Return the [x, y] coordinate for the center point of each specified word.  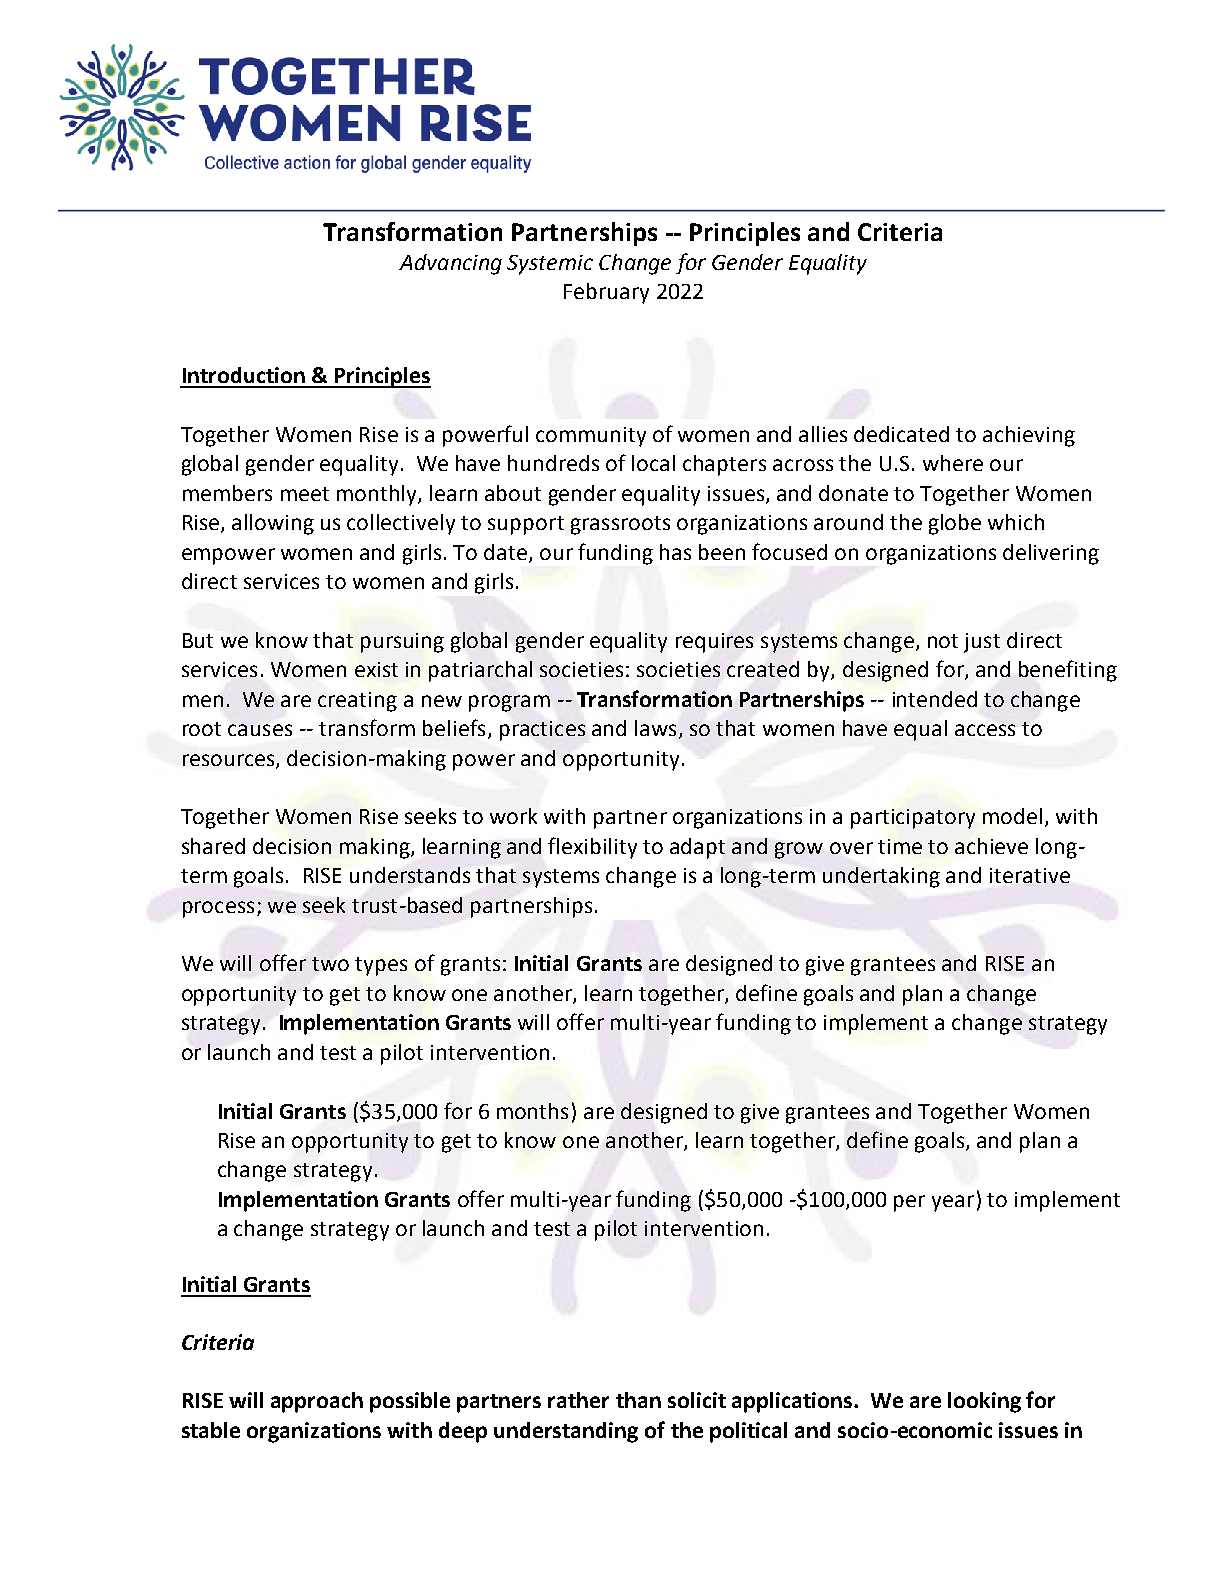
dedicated [901, 434]
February [606, 293]
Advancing [450, 264]
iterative [1030, 875]
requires [714, 643]
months [532, 1111]
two [330, 964]
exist [376, 669]
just [982, 643]
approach [317, 1402]
